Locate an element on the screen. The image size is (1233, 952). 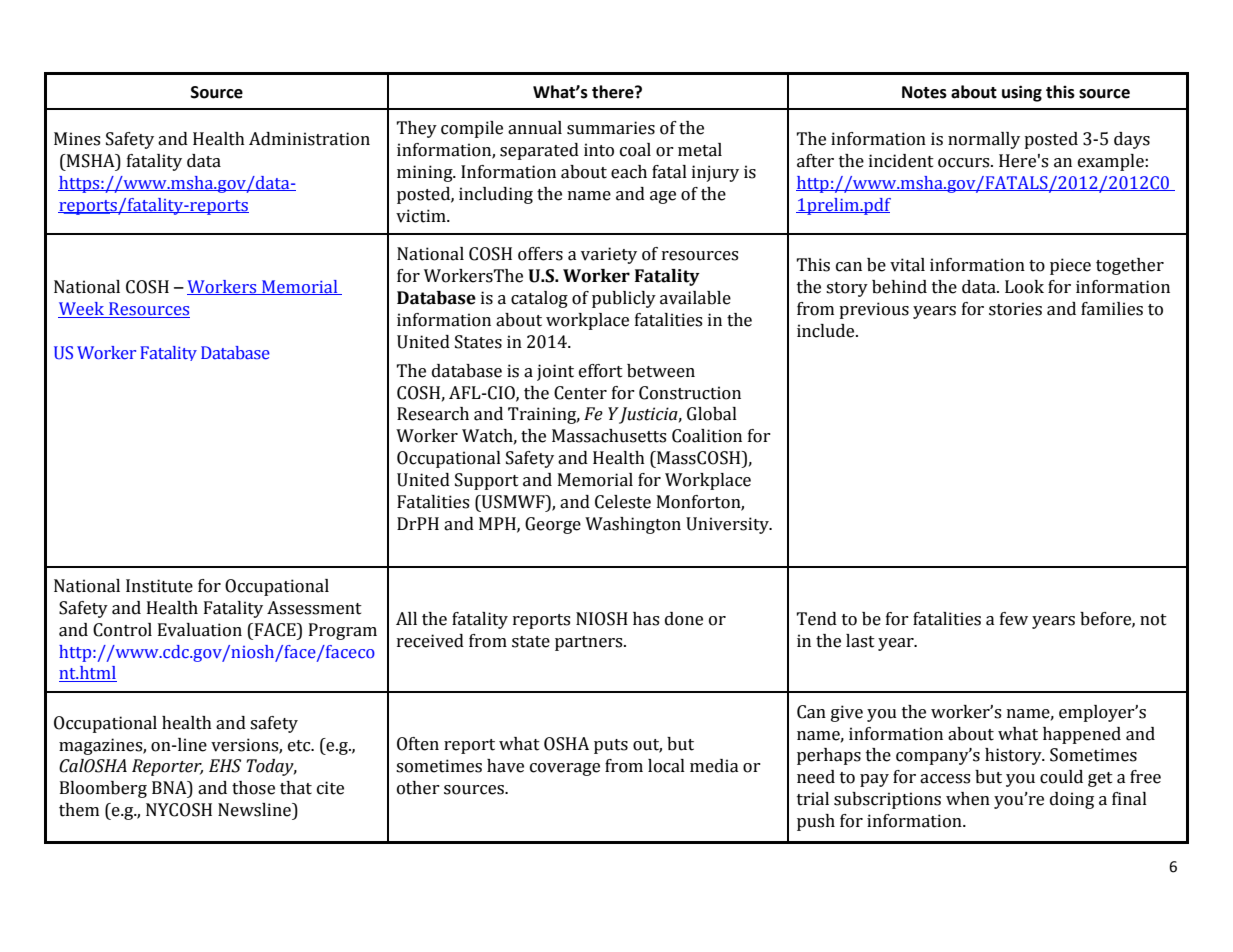
Research is located at coordinates (433, 414).
